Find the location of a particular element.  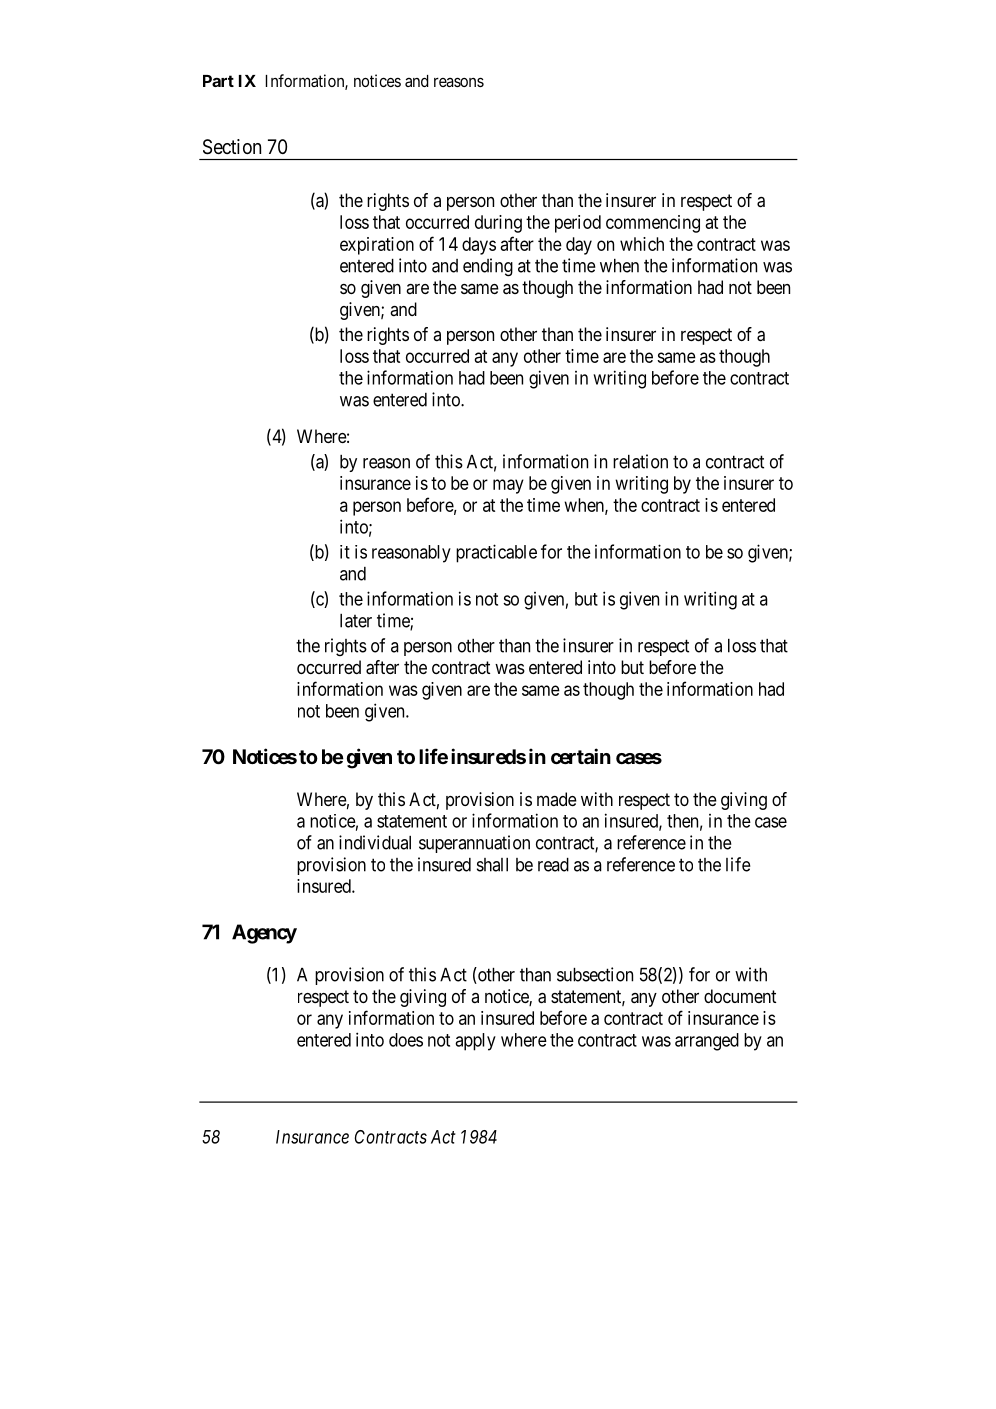

commencing is located at coordinates (653, 224).
